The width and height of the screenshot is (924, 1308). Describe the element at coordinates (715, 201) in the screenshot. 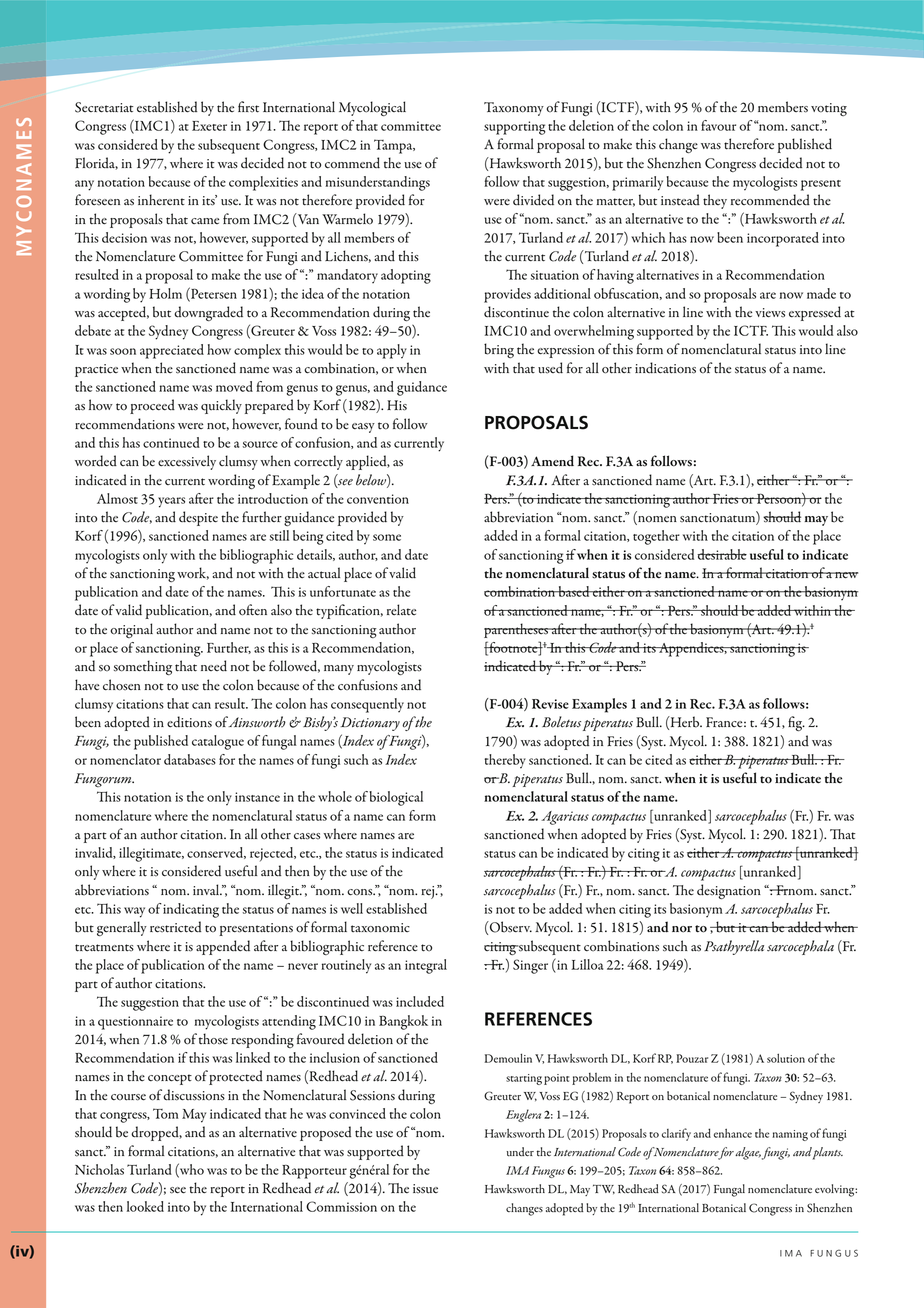

I see `they` at that location.
